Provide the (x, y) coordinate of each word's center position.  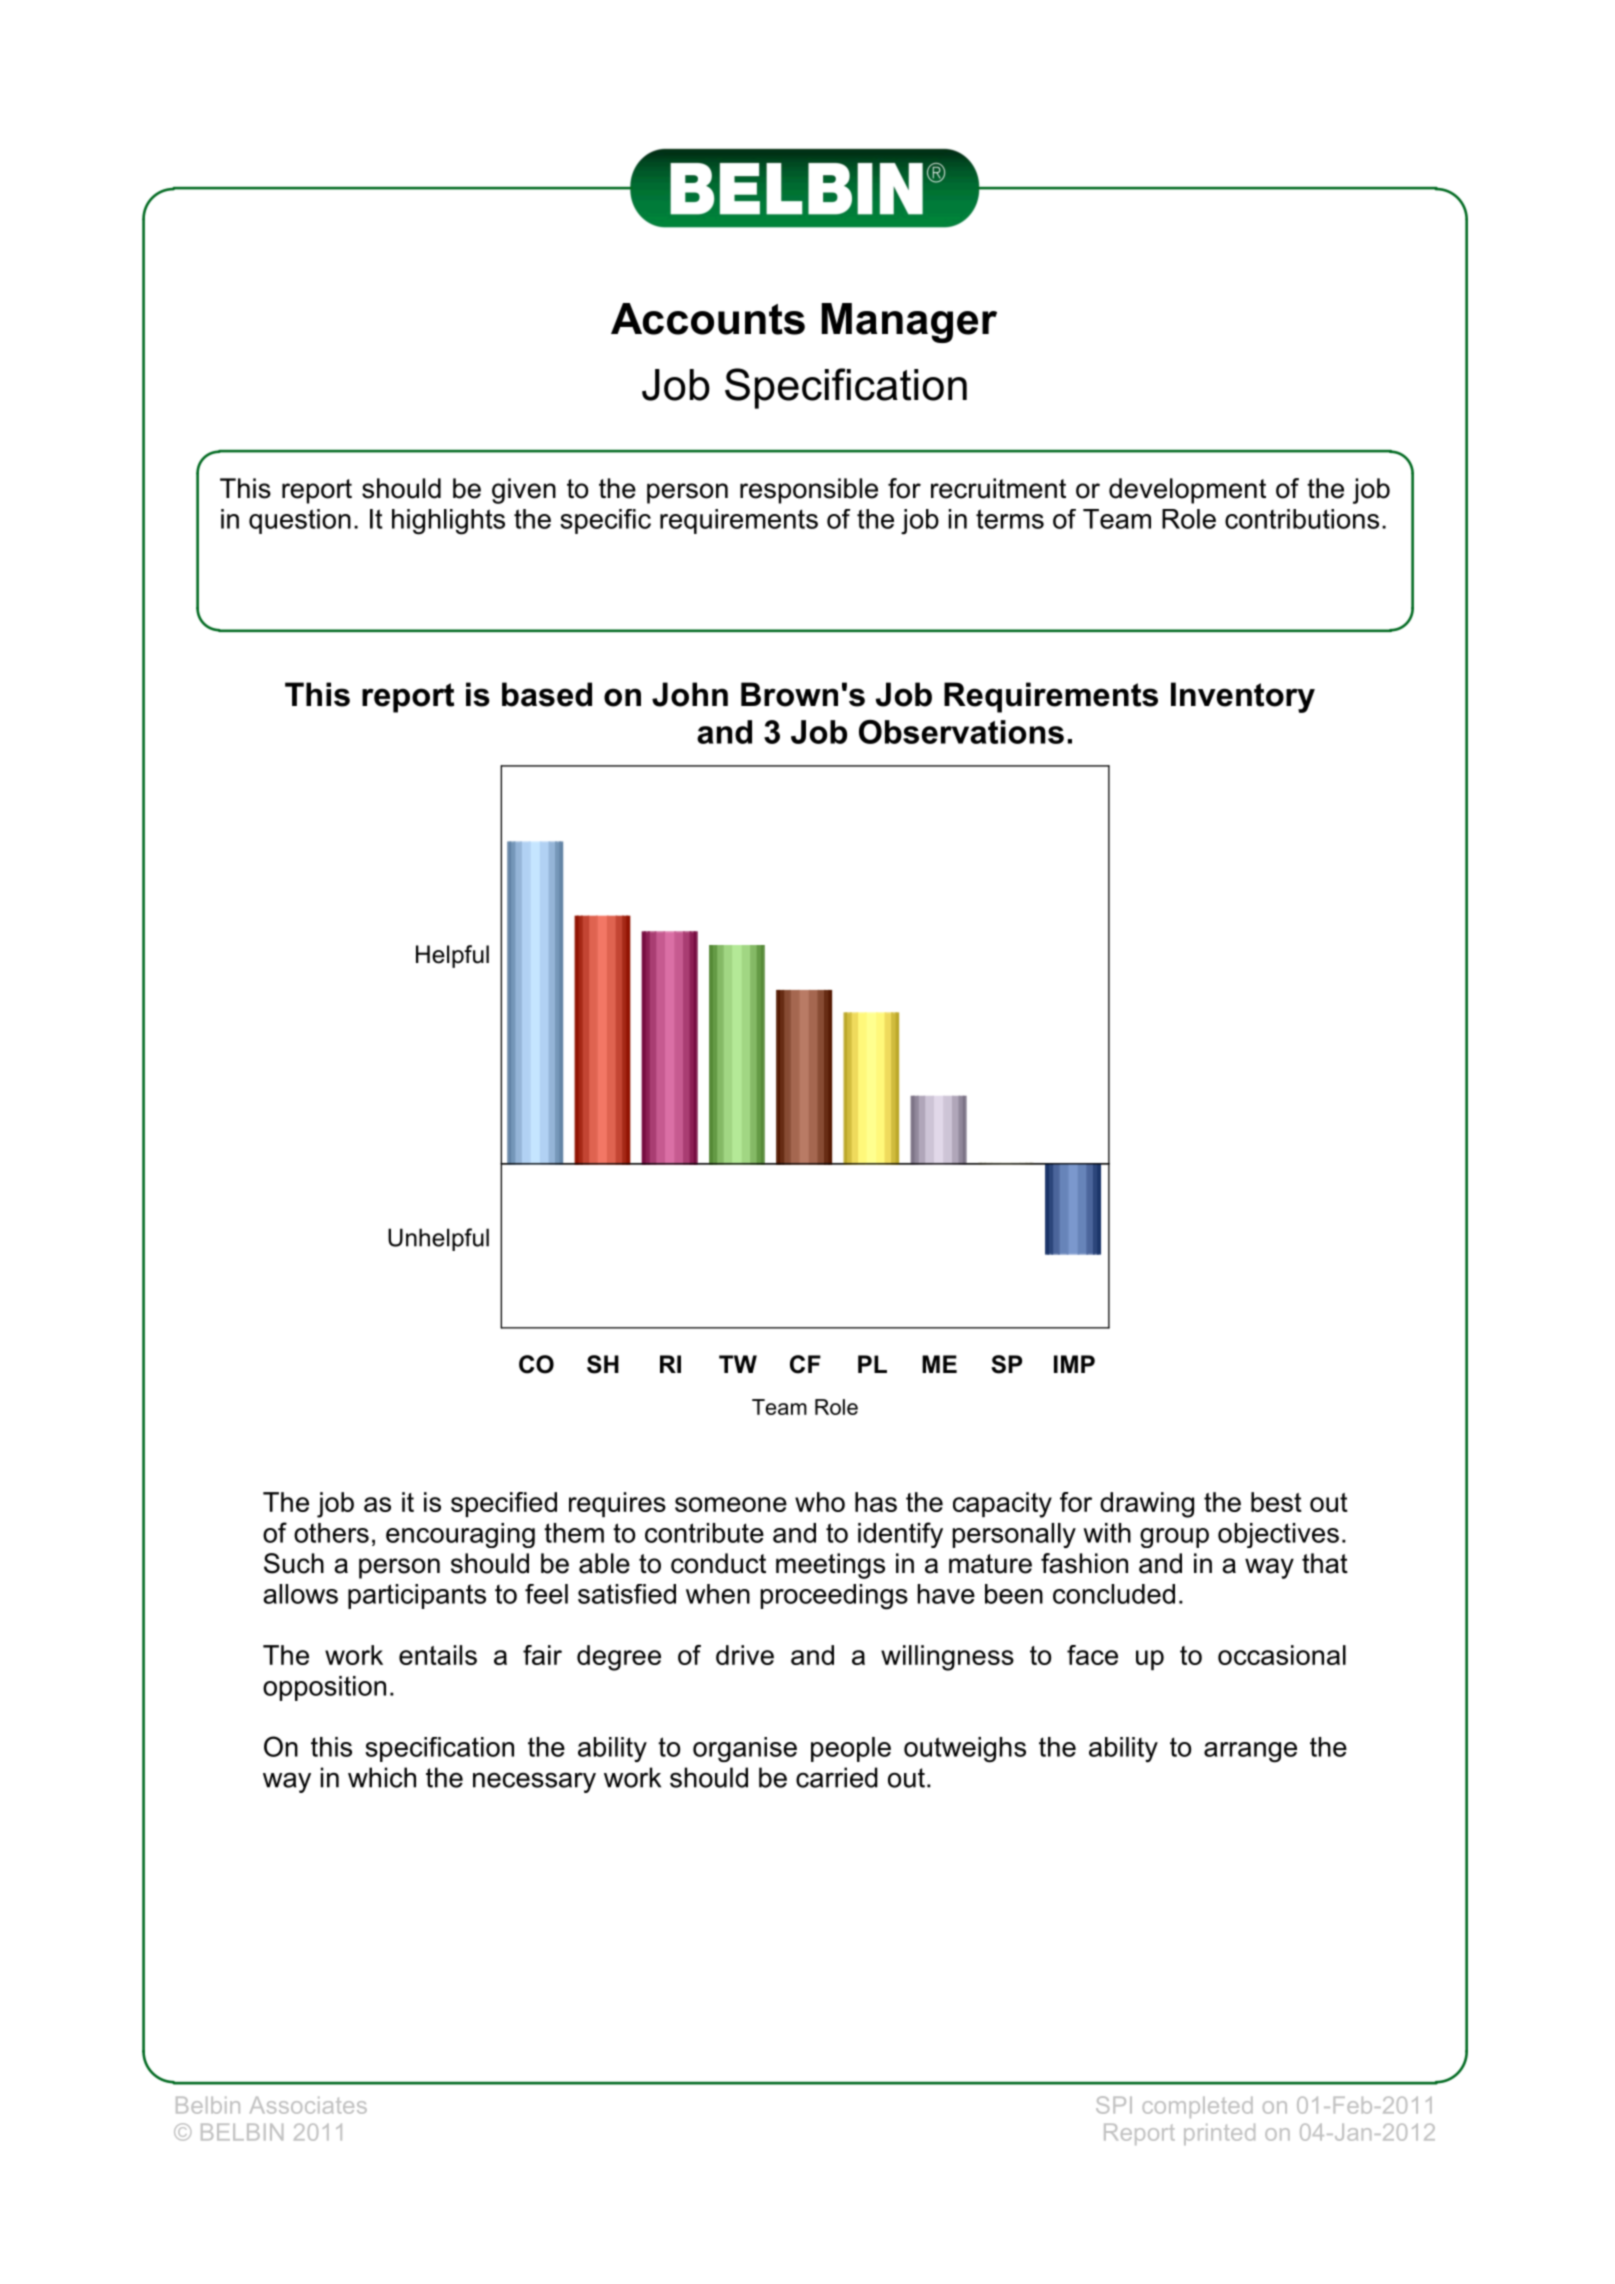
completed (1198, 2107)
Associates (308, 2105)
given (524, 491)
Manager (909, 323)
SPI (1114, 2105)
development (1187, 491)
